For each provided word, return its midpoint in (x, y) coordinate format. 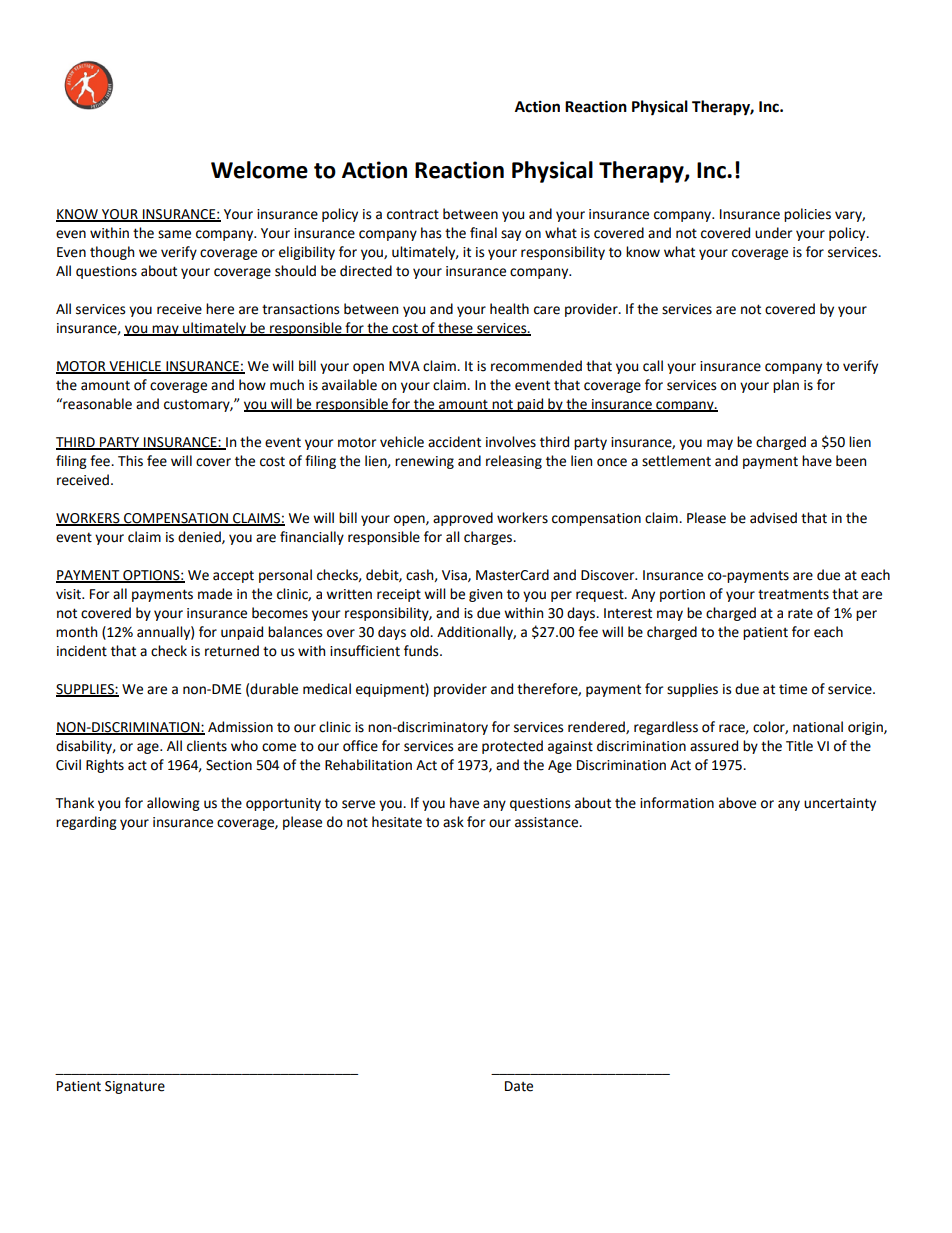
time (793, 689)
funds (422, 651)
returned (232, 651)
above (737, 803)
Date (519, 1086)
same (174, 234)
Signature (135, 1087)
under (773, 233)
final (483, 233)
